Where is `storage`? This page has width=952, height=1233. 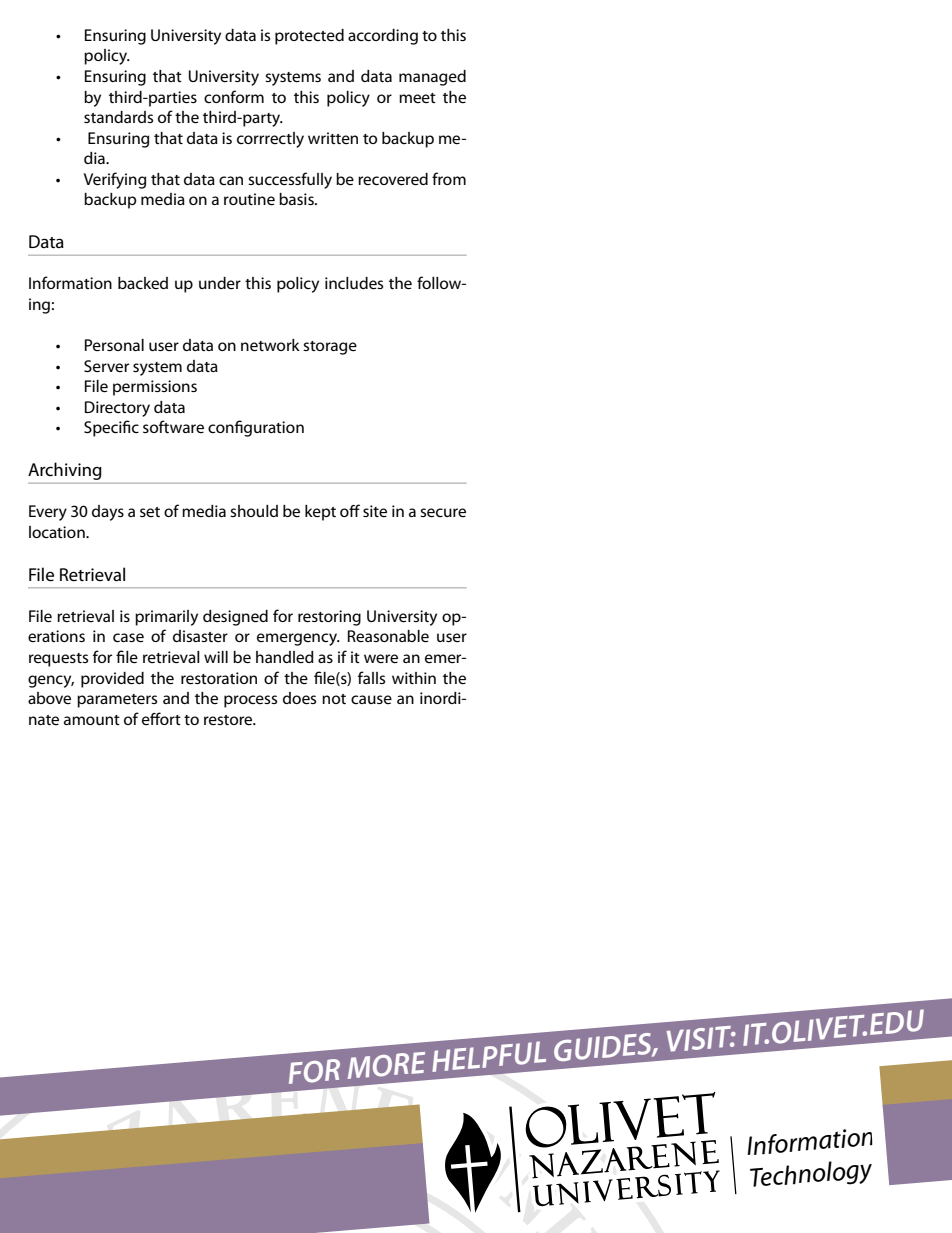 storage is located at coordinates (330, 348).
